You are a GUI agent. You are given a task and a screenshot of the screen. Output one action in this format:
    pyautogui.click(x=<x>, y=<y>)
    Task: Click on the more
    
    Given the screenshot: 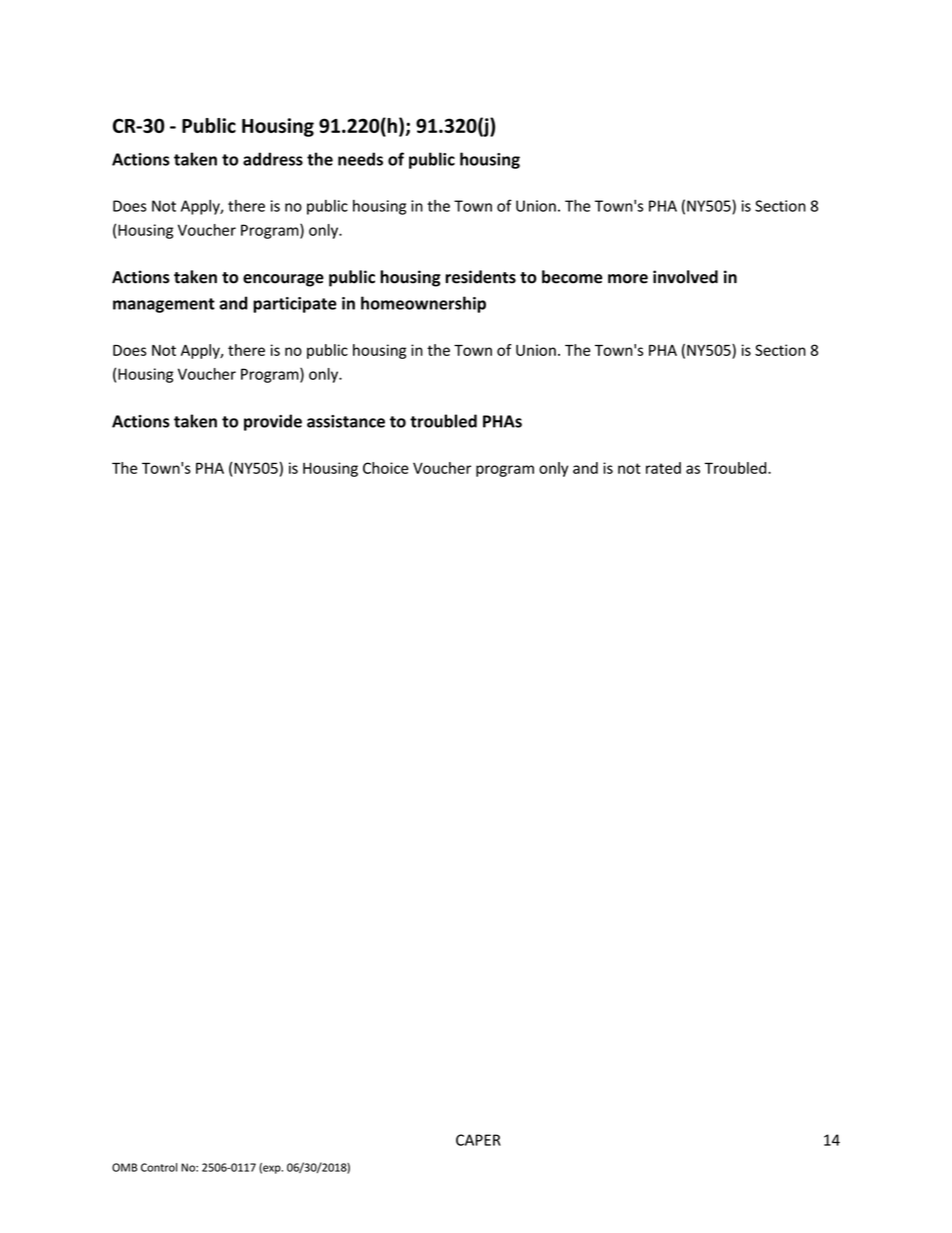 What is the action you would take?
    pyautogui.click(x=628, y=279)
